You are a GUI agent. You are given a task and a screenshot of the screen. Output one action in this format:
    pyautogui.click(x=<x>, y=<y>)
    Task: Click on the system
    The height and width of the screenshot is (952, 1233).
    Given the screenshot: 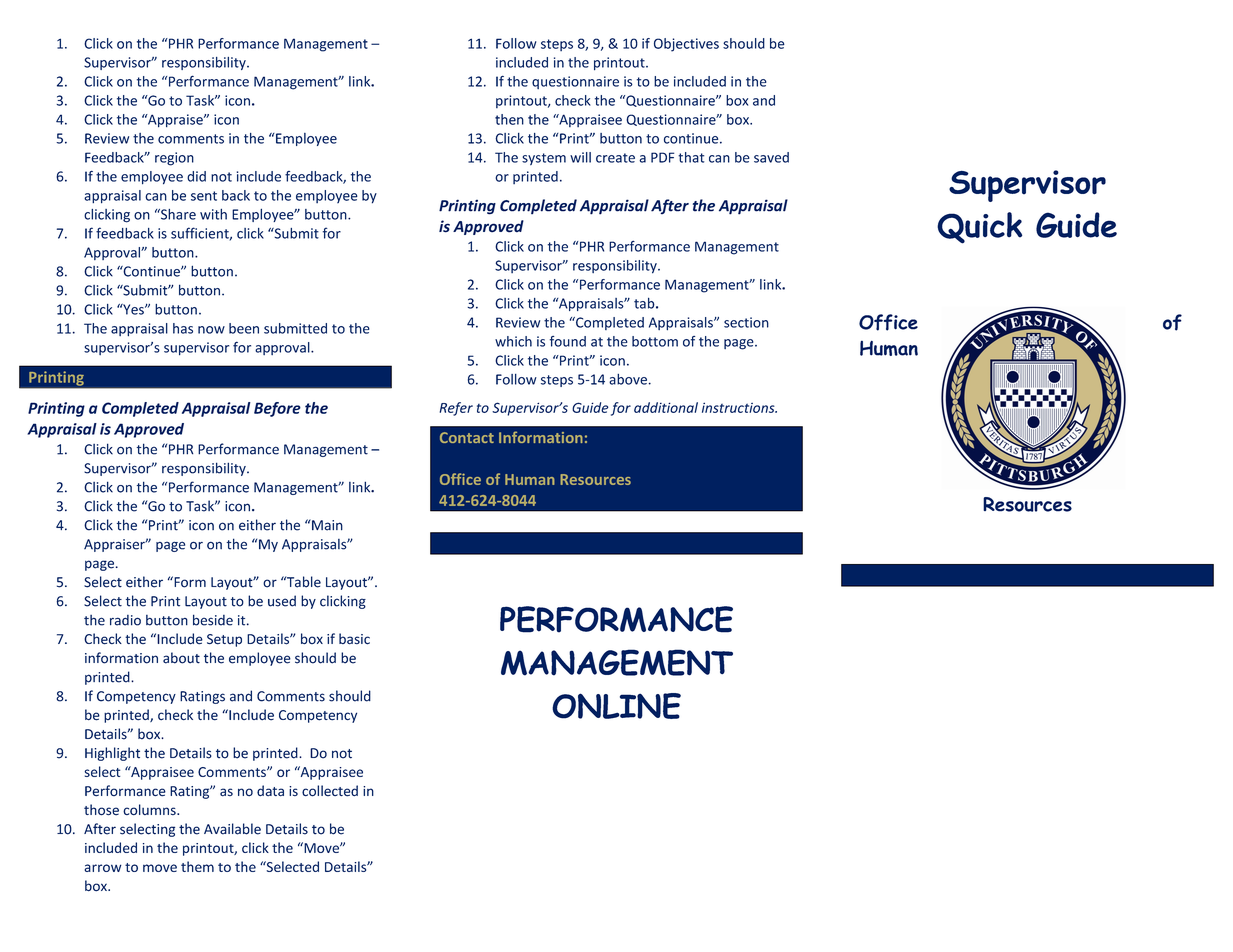 What is the action you would take?
    pyautogui.click(x=544, y=159)
